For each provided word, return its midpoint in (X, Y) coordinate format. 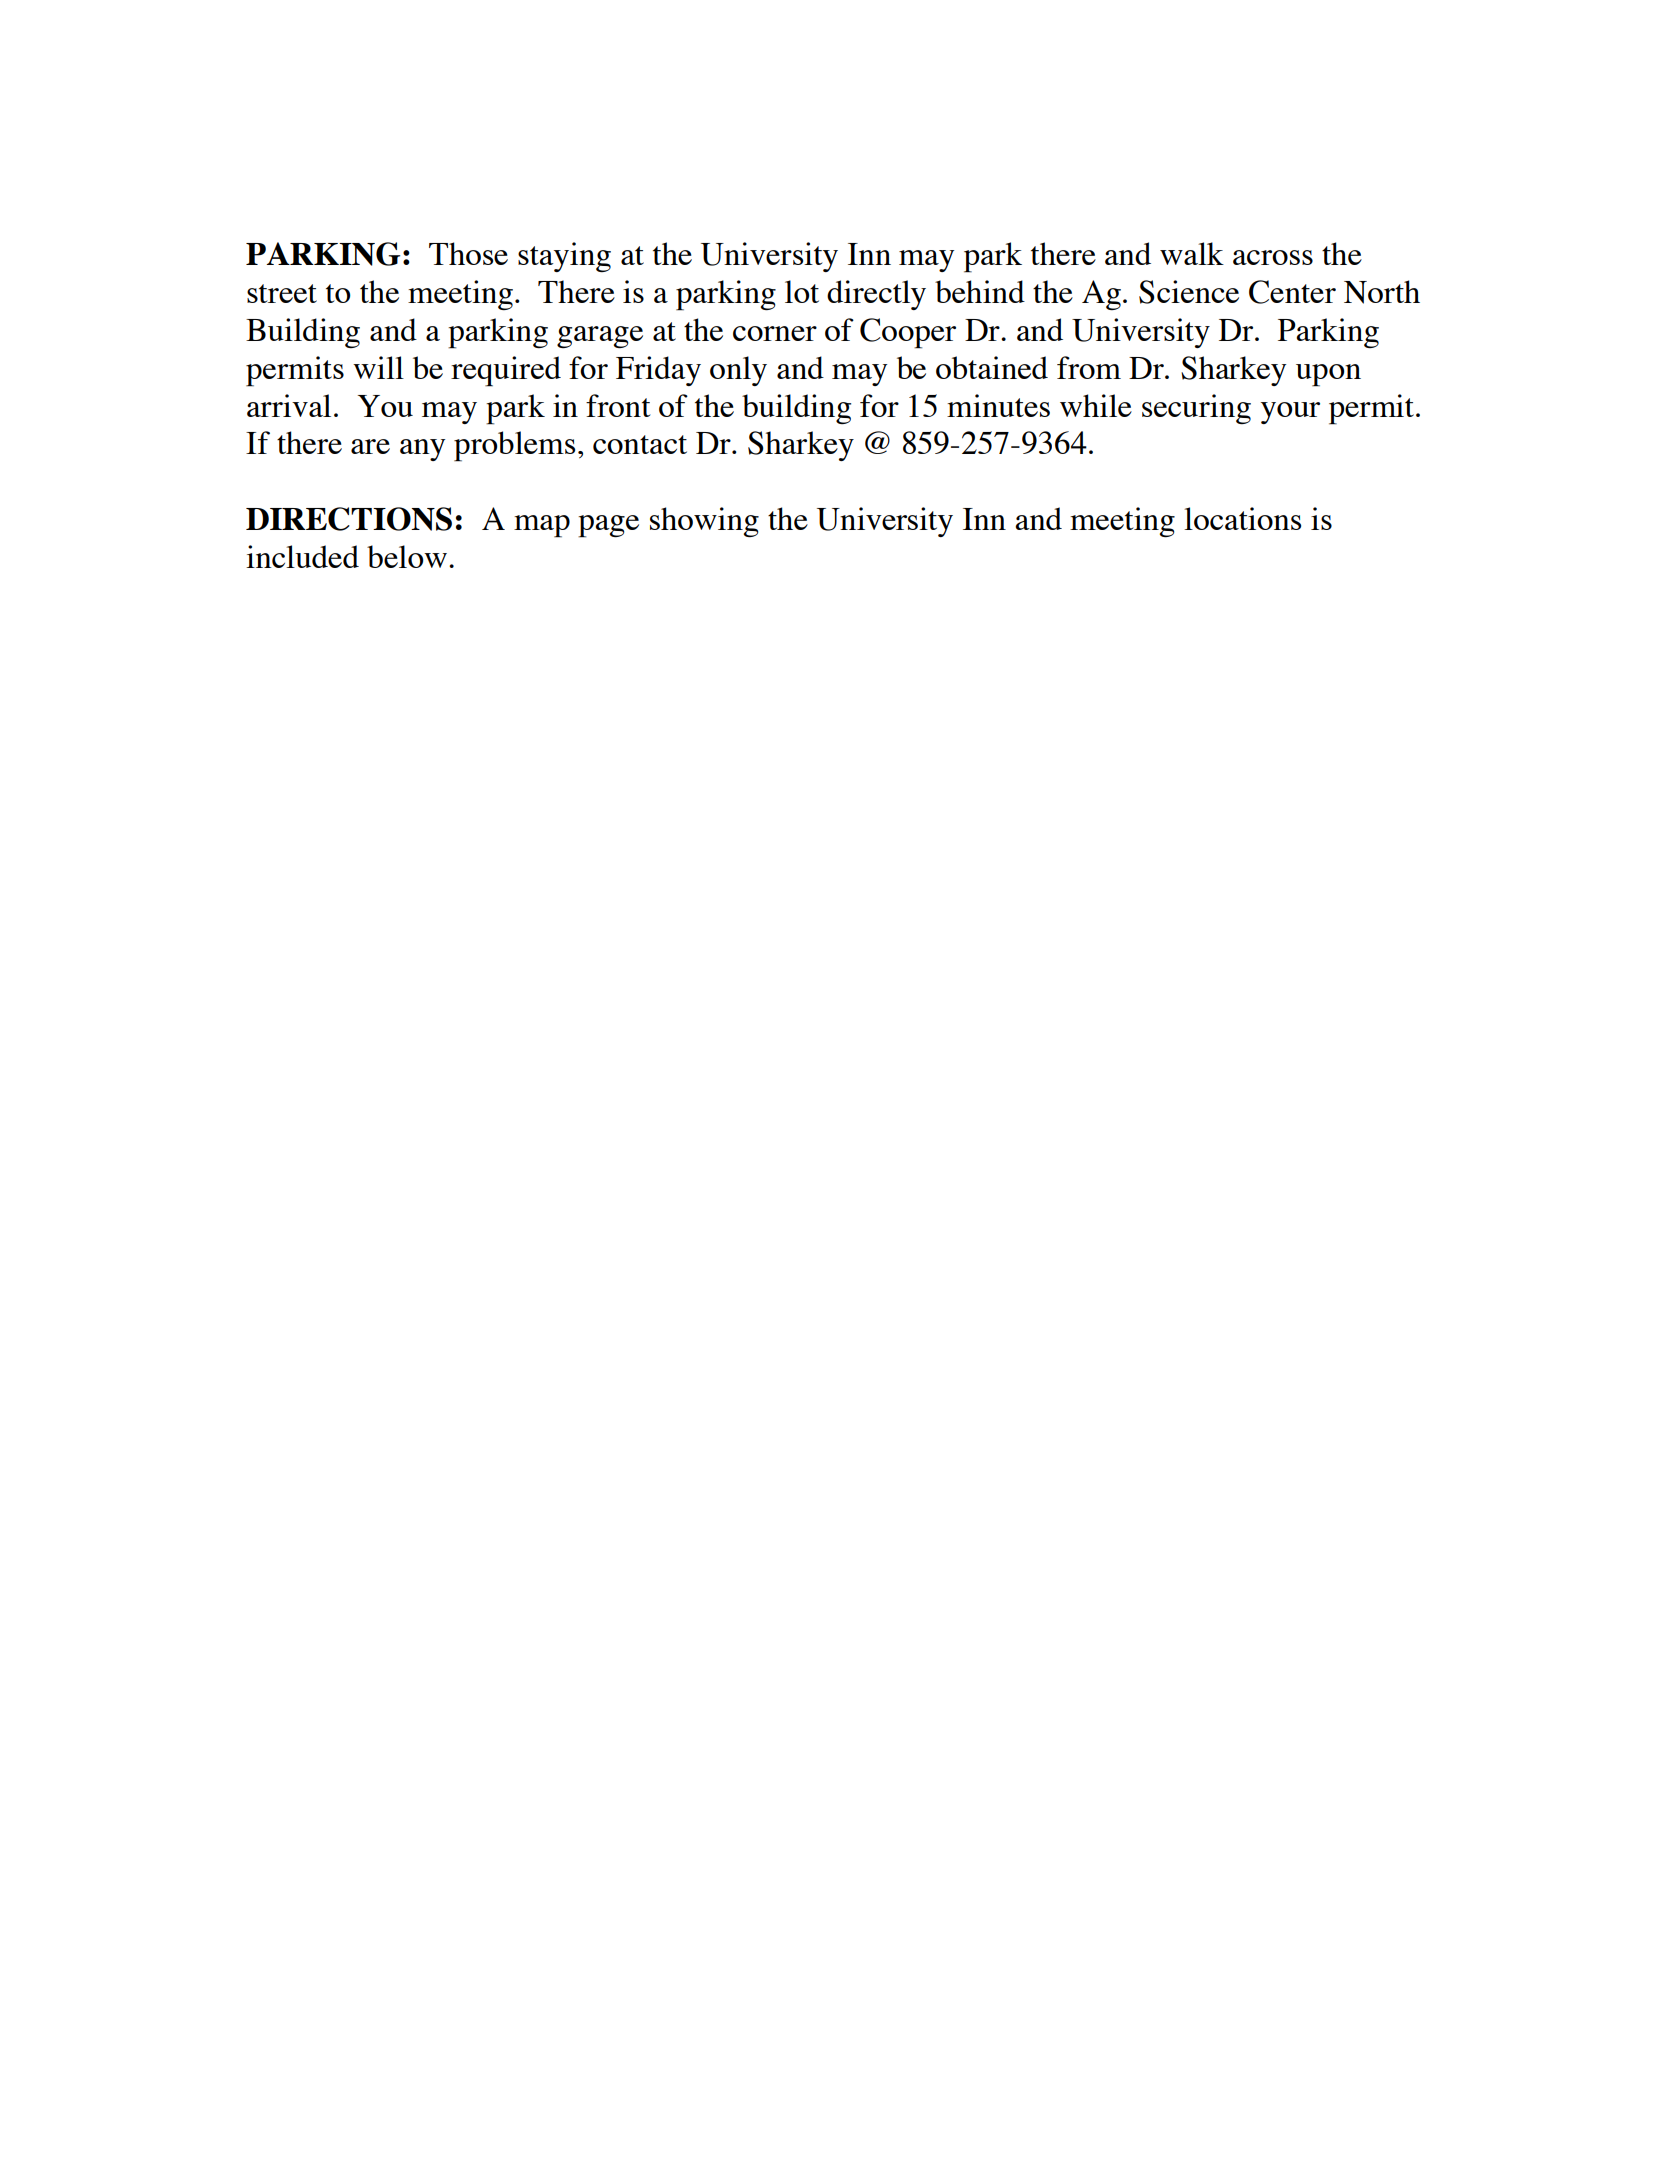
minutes (998, 405)
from (1089, 367)
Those (468, 253)
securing (1196, 409)
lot (802, 291)
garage (600, 337)
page (608, 526)
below (407, 556)
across (1273, 257)
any (422, 450)
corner (775, 333)
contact (640, 444)
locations (1242, 518)
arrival (289, 405)
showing (704, 522)
